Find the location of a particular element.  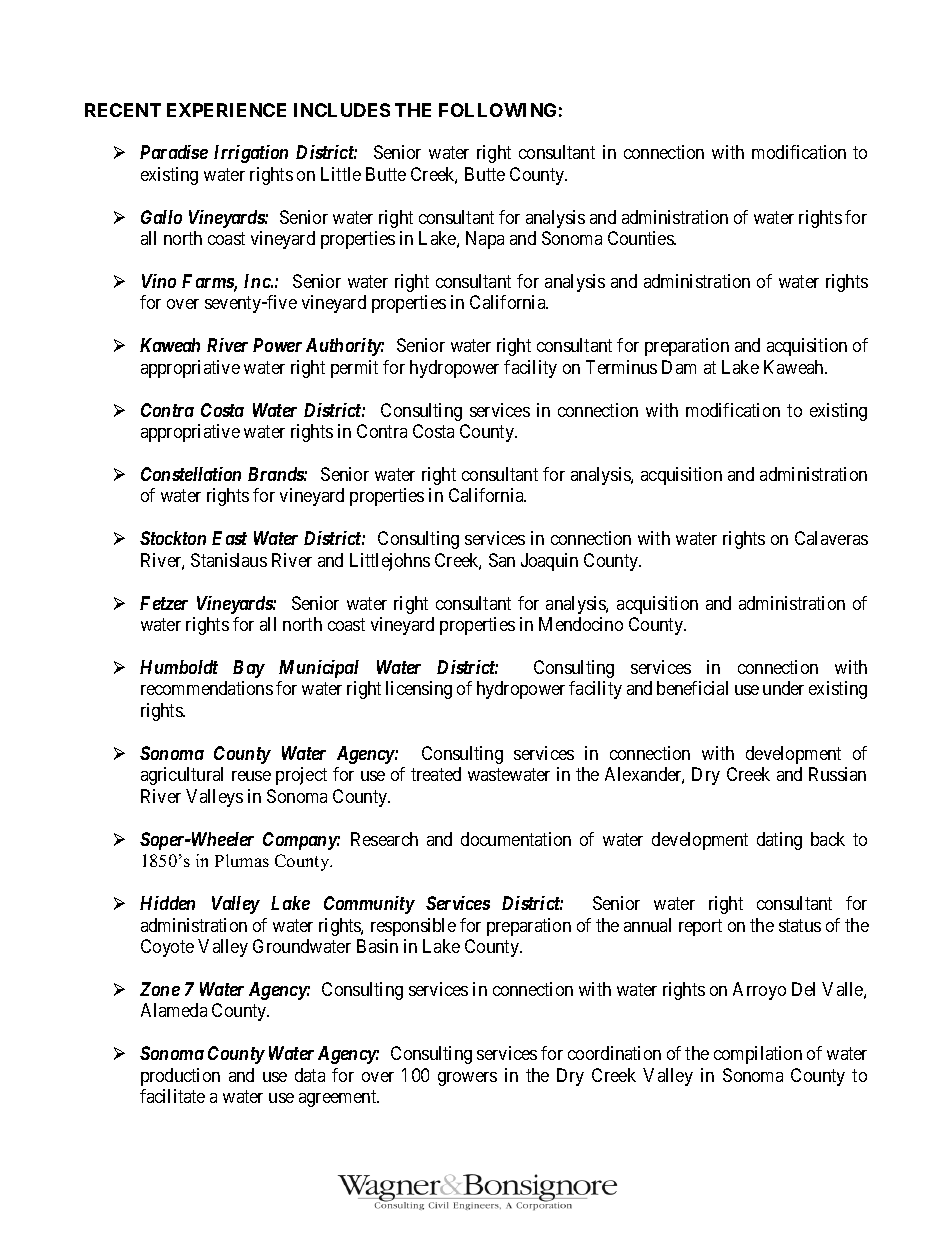

treated is located at coordinates (436, 774).
